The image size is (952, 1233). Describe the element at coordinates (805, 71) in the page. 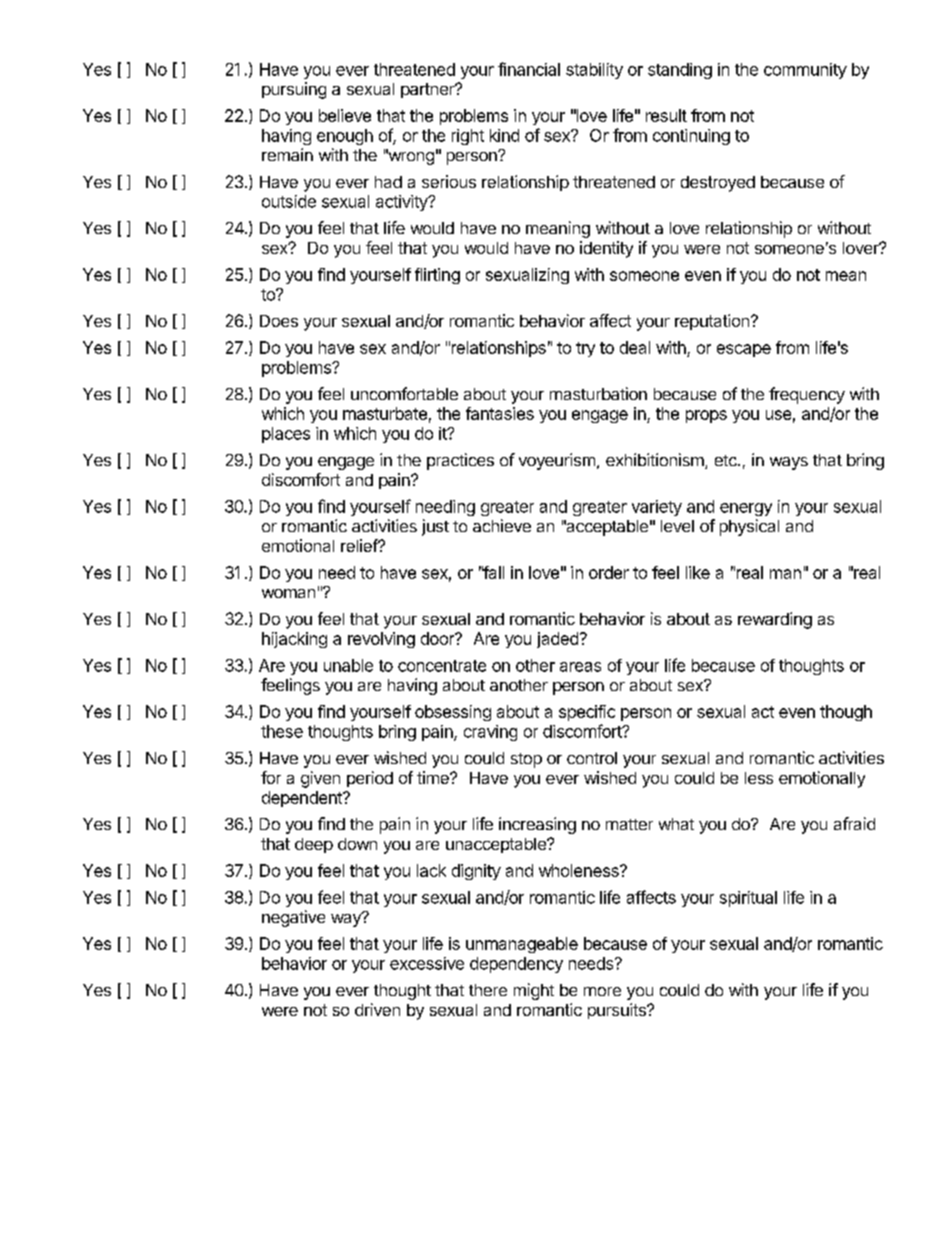

I see `community` at that location.
